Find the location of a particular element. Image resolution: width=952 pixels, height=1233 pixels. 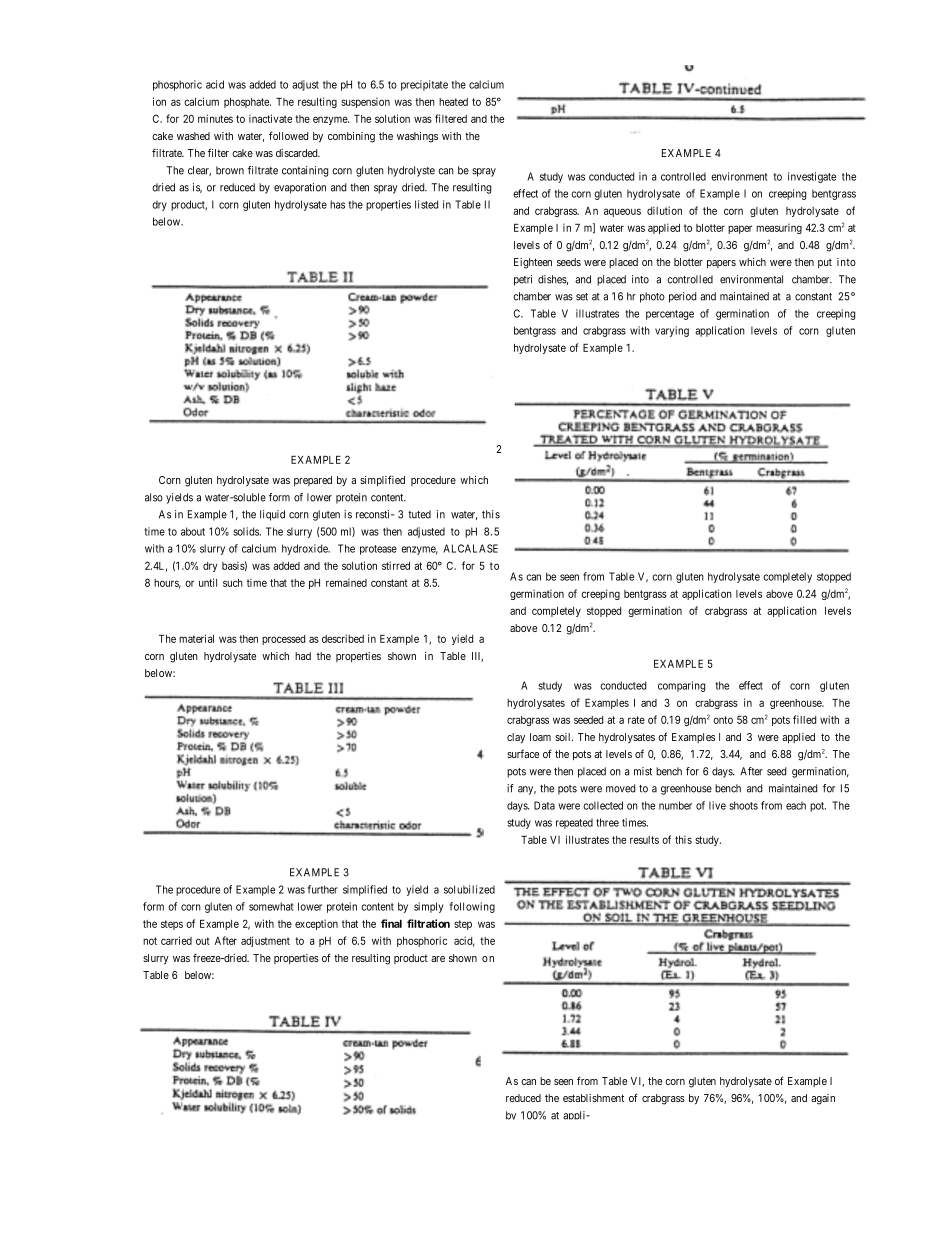

shoots is located at coordinates (743, 805).
